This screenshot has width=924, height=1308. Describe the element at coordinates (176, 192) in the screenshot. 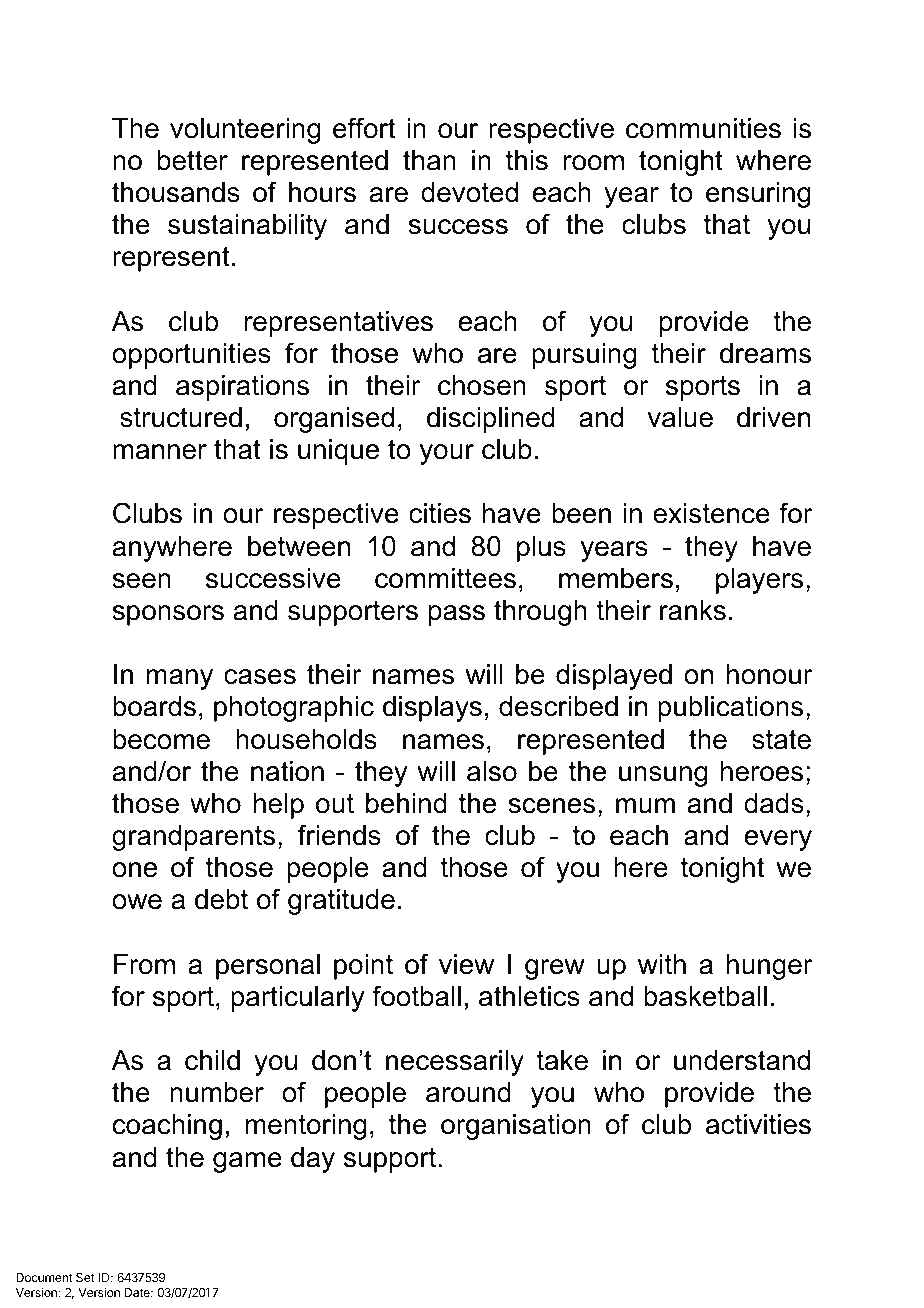

I see `thousands` at that location.
